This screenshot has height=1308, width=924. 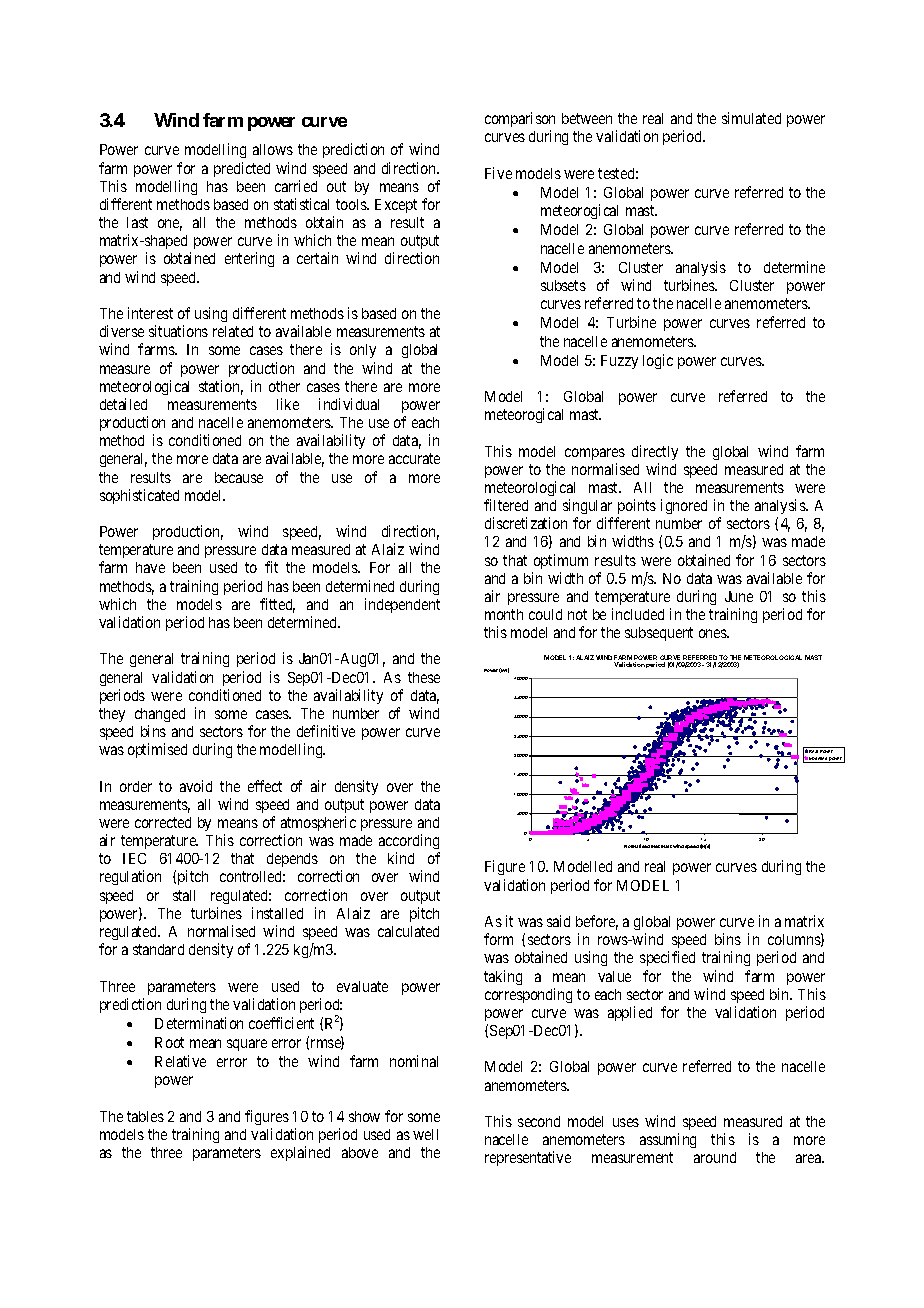 I want to click on predicted, so click(x=242, y=169).
